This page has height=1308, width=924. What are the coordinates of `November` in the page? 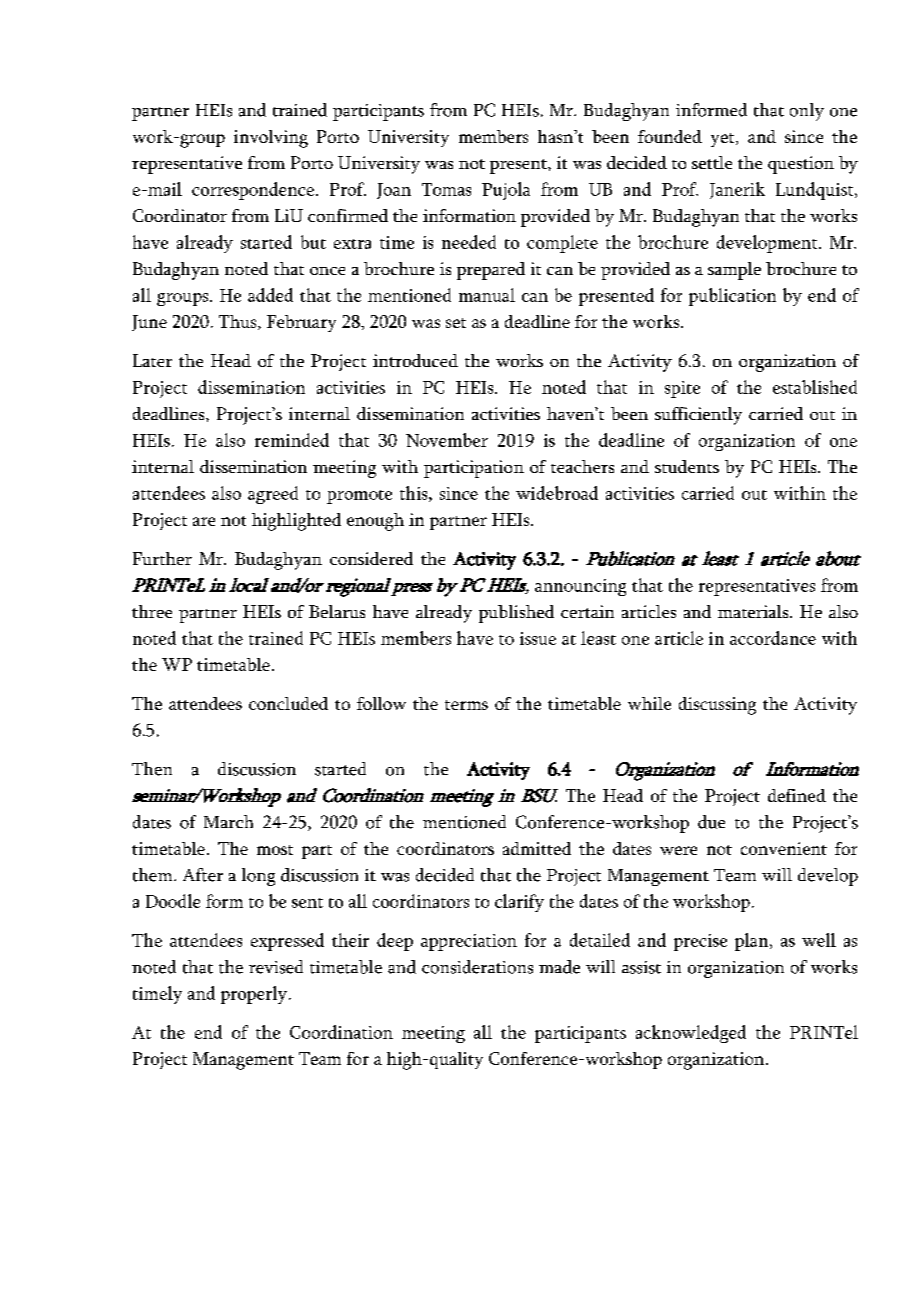 It's located at (447, 440).
